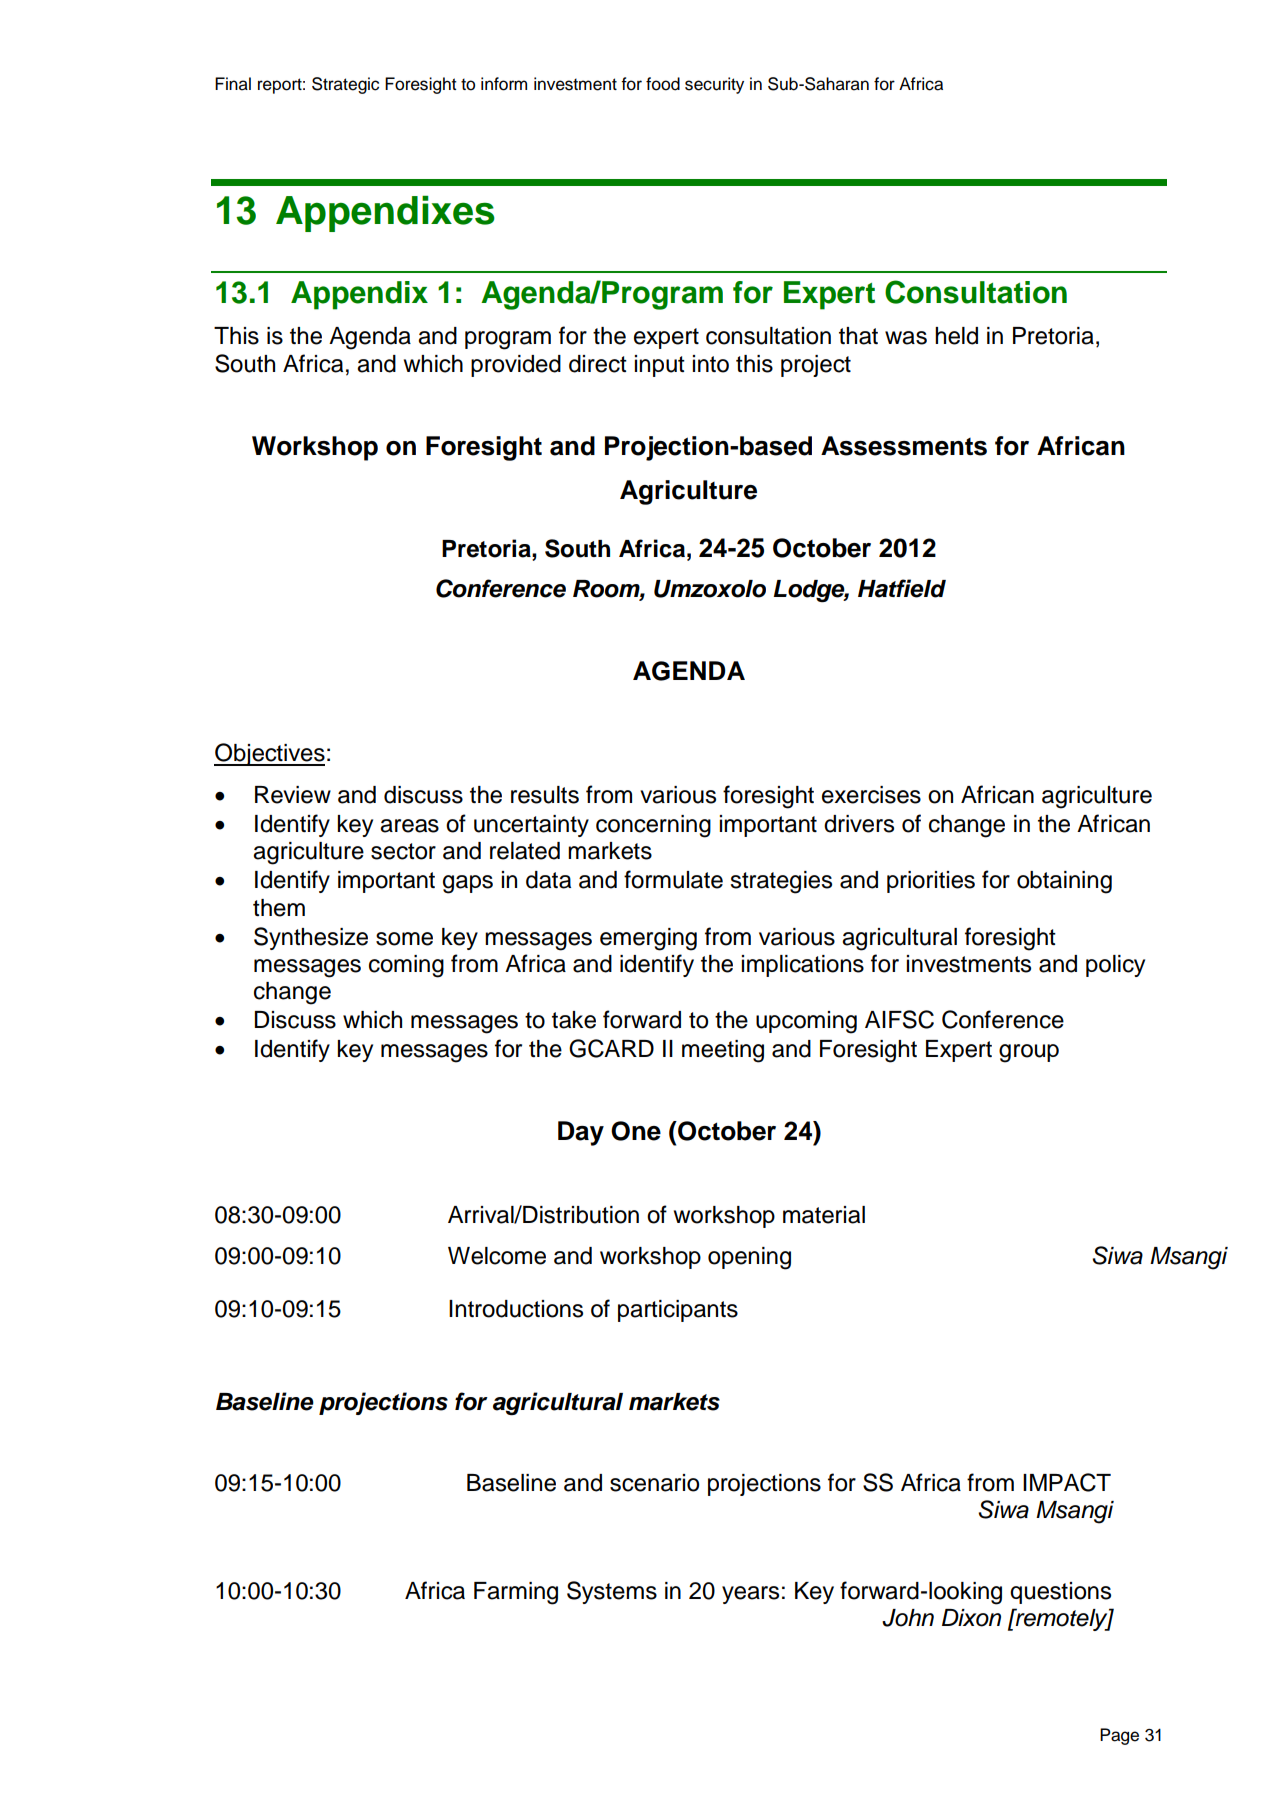 This screenshot has width=1286, height=1819. I want to click on obtaining, so click(1064, 882).
